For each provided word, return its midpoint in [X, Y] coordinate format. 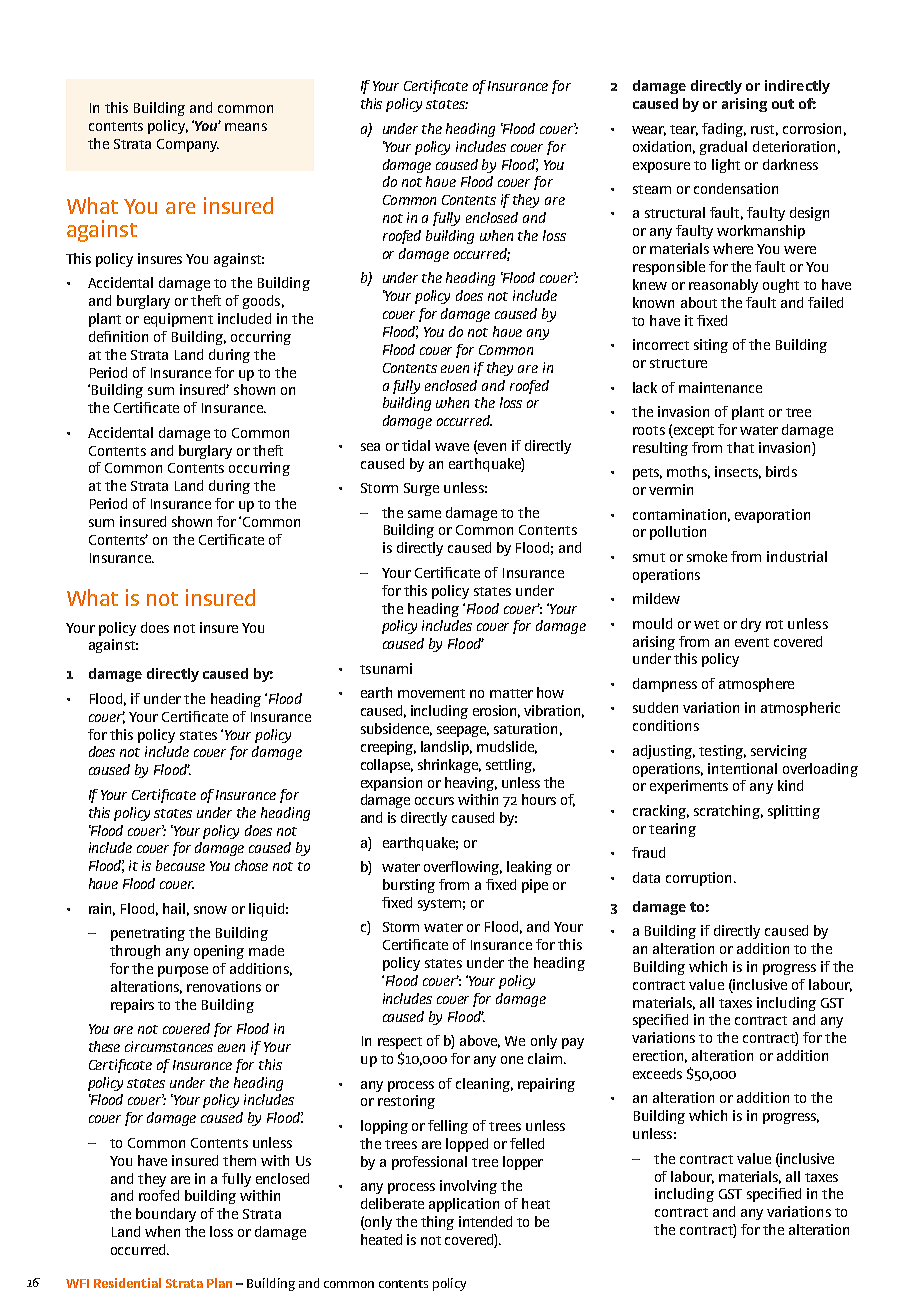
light [726, 166]
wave [452, 447]
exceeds [657, 1073]
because [180, 865]
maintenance [720, 387]
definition [118, 336]
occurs [434, 801]
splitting [794, 812]
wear [649, 131]
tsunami [386, 668]
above [480, 1041]
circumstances [169, 1046]
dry [751, 625]
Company [188, 145]
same [424, 514]
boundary [166, 1215]
